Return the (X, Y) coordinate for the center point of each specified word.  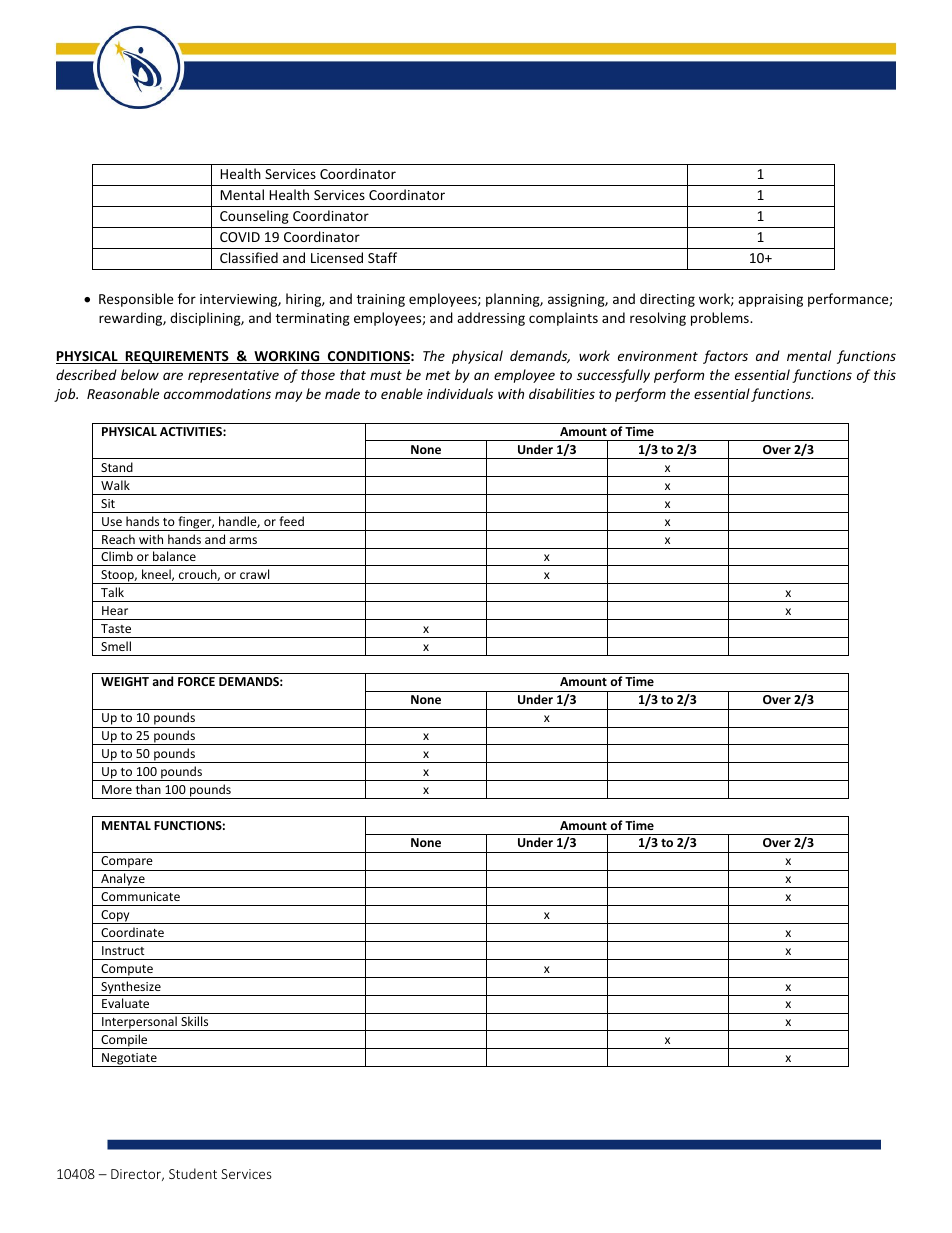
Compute (127, 971)
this (885, 374)
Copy (115, 917)
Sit (108, 503)
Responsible (136, 300)
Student (193, 1173)
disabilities (562, 393)
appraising (770, 300)
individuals (460, 393)
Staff (382, 257)
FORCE (196, 681)
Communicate (140, 896)
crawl (254, 574)
